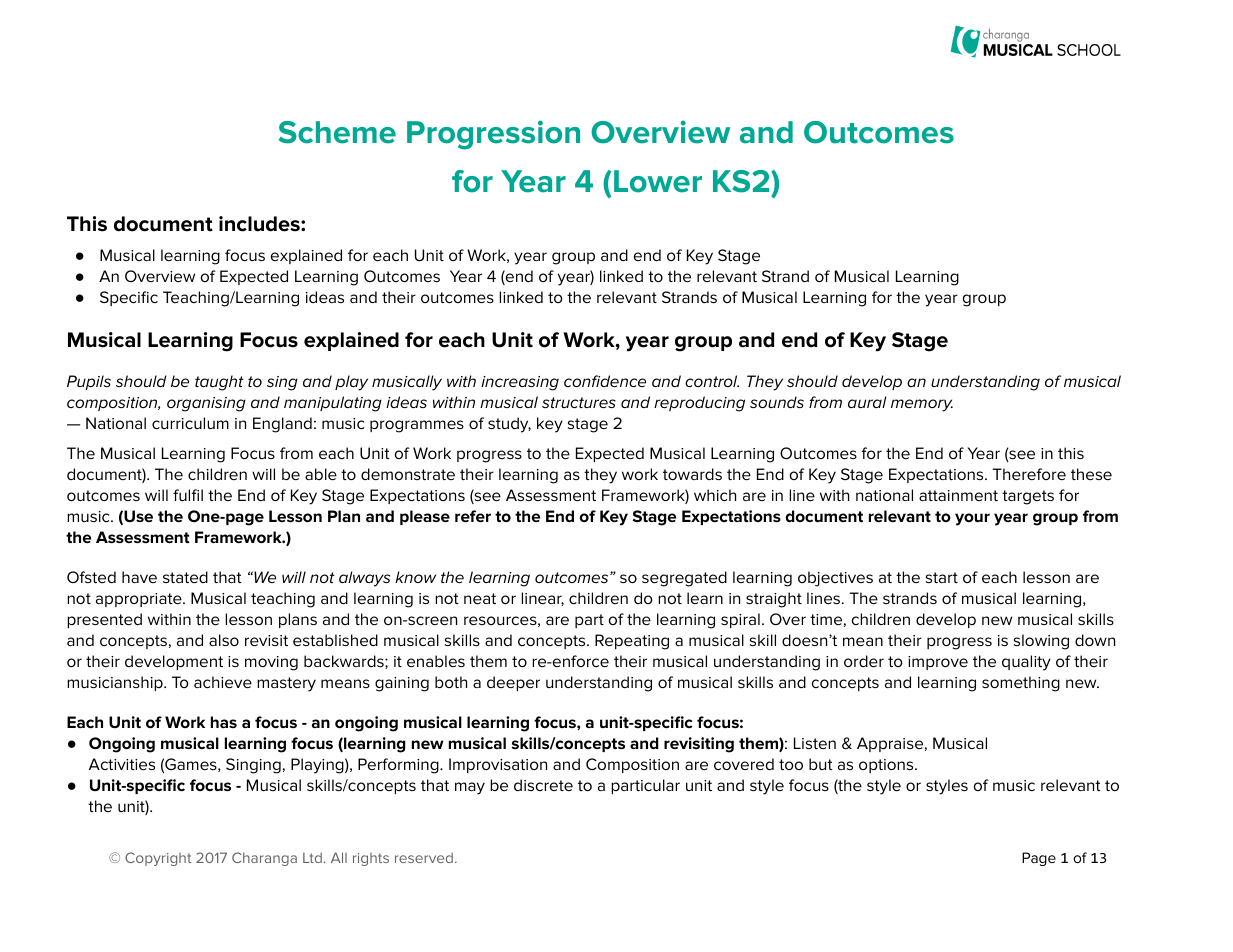 The height and width of the page is (952, 1233). What do you see at coordinates (938, 663) in the page?
I see `improve` at bounding box center [938, 663].
